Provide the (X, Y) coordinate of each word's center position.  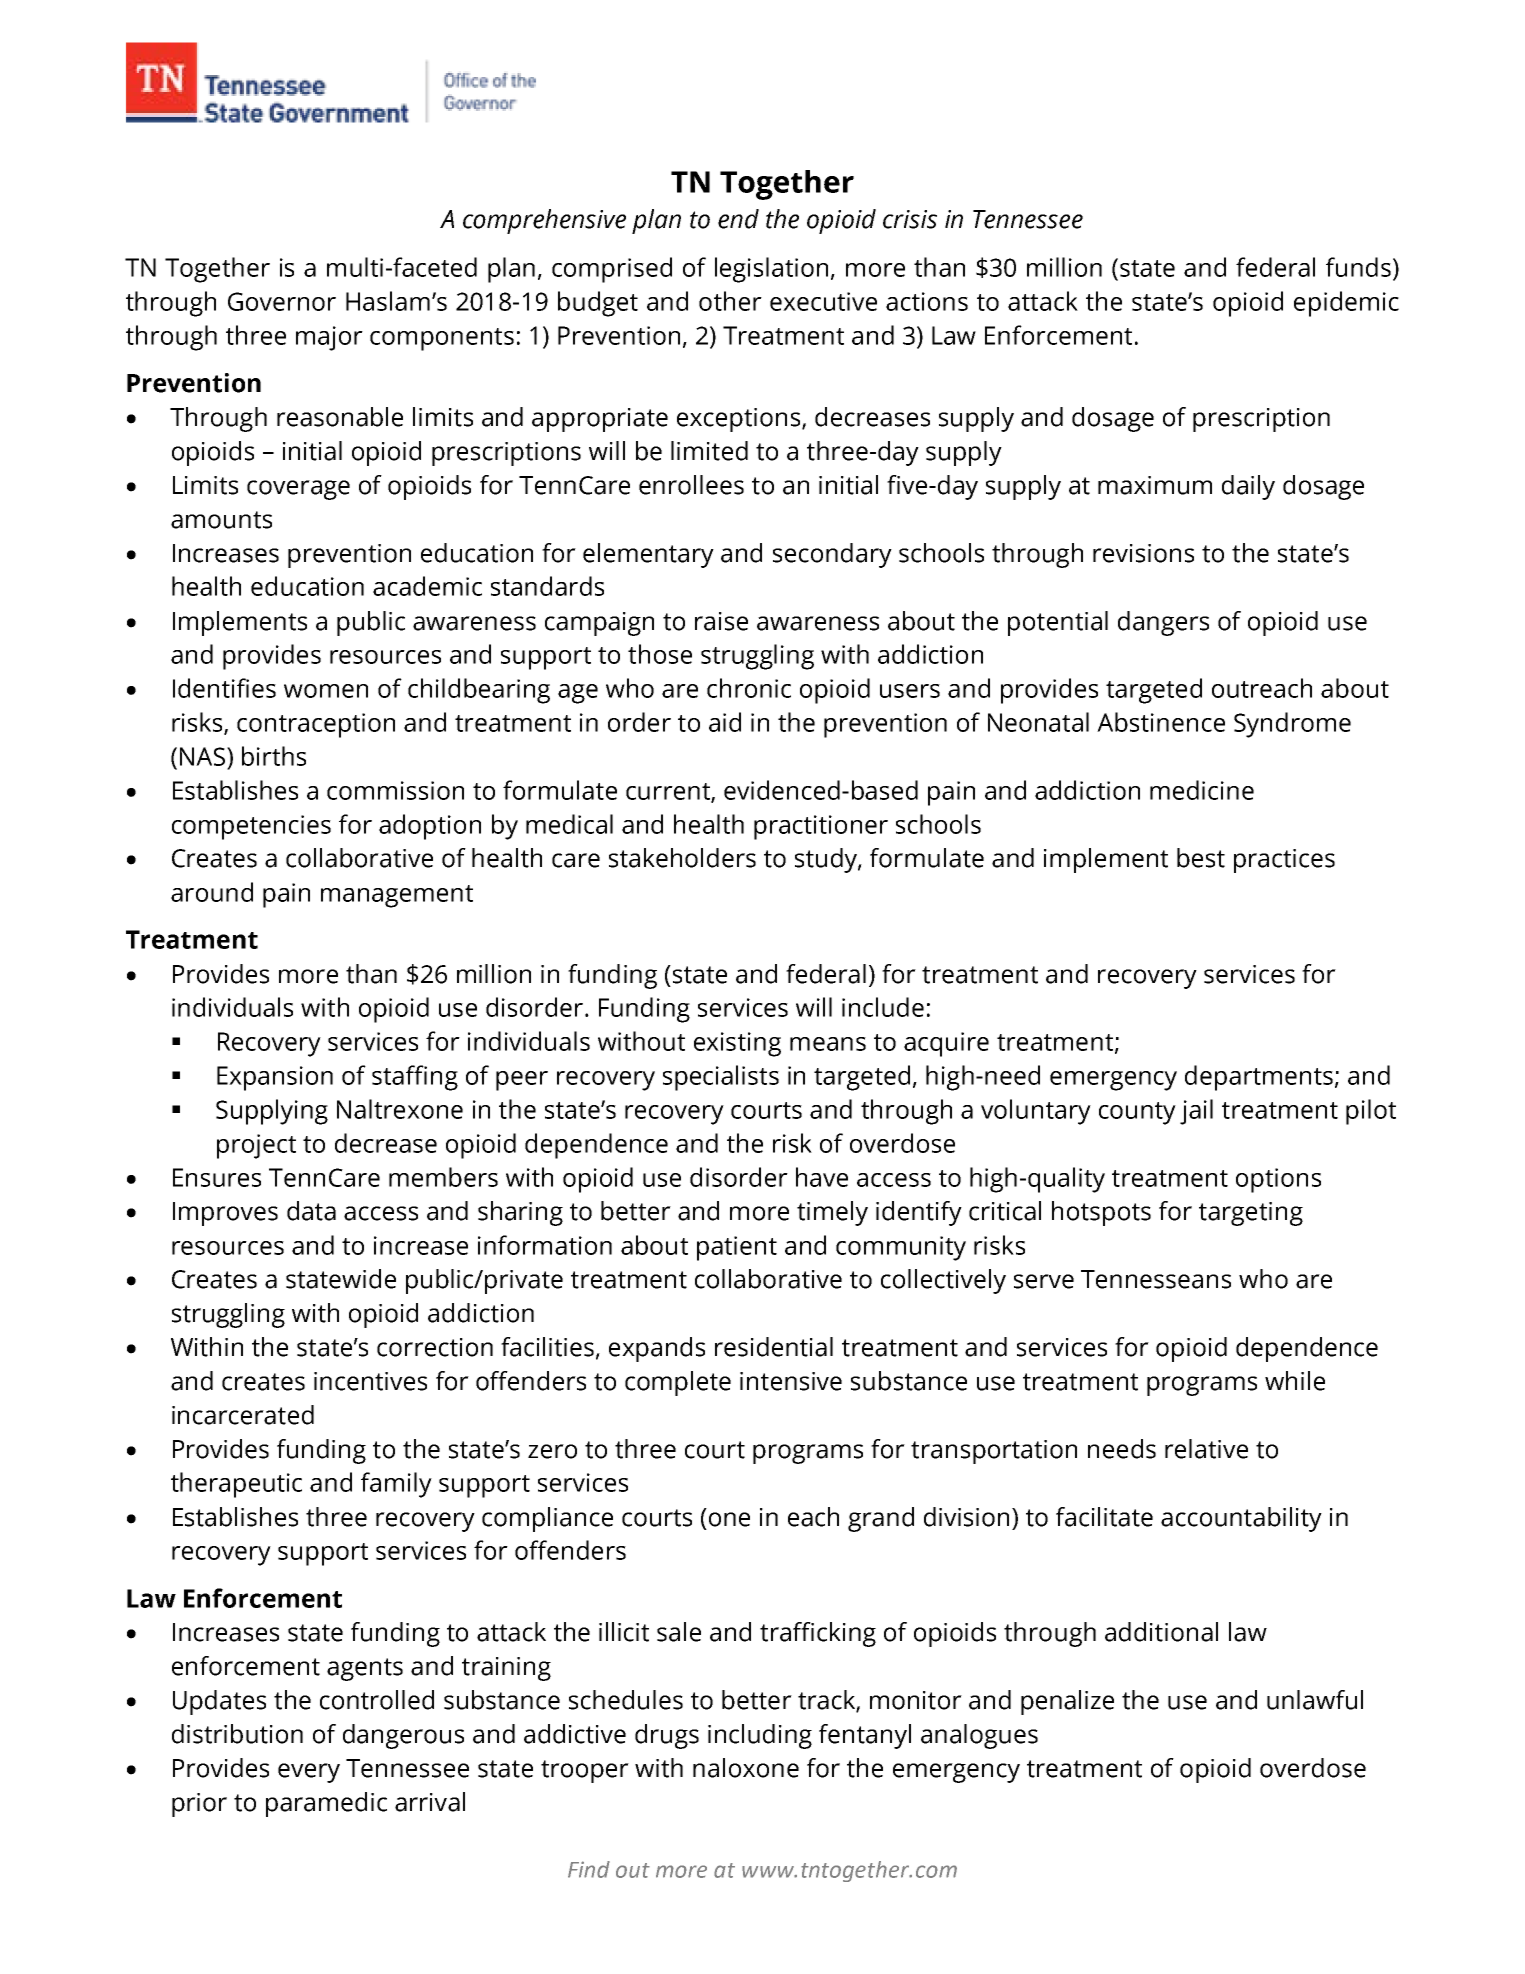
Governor (282, 301)
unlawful (1315, 1700)
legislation (771, 270)
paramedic (326, 1804)
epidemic (1346, 304)
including (760, 1736)
